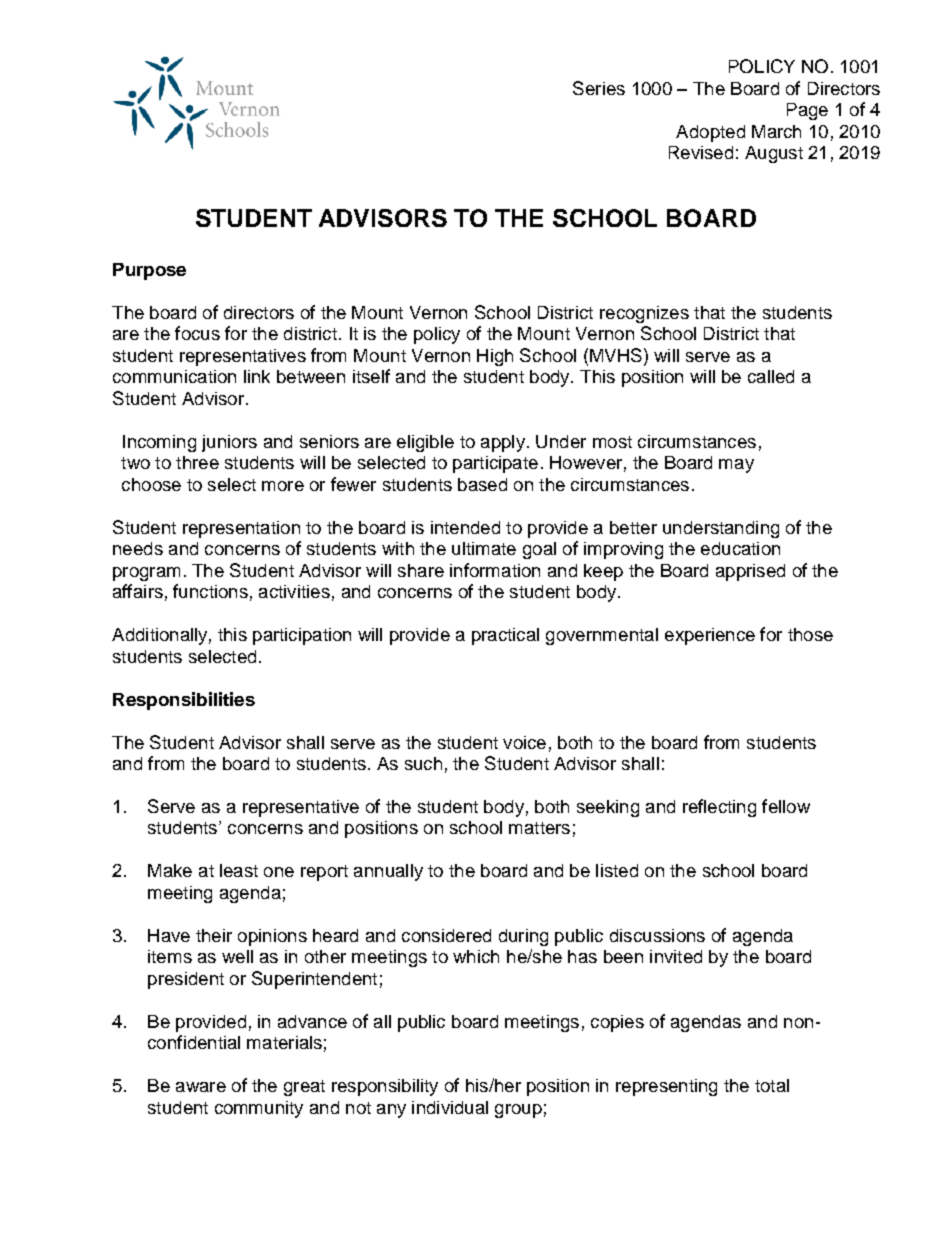  What do you see at coordinates (201, 1087) in the image?
I see `aware` at bounding box center [201, 1087].
